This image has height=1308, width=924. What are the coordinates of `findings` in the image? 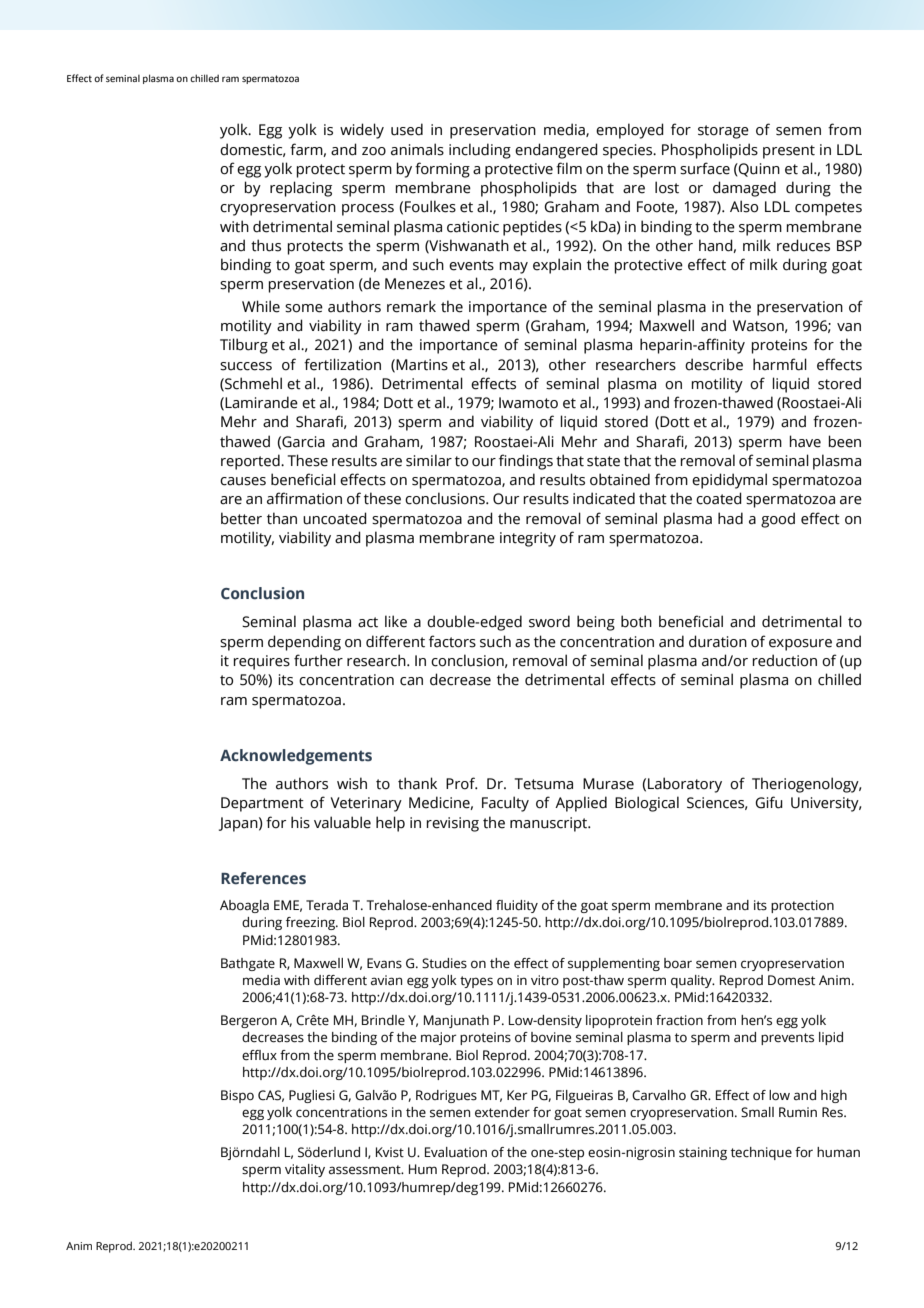 It's located at (526, 462).
